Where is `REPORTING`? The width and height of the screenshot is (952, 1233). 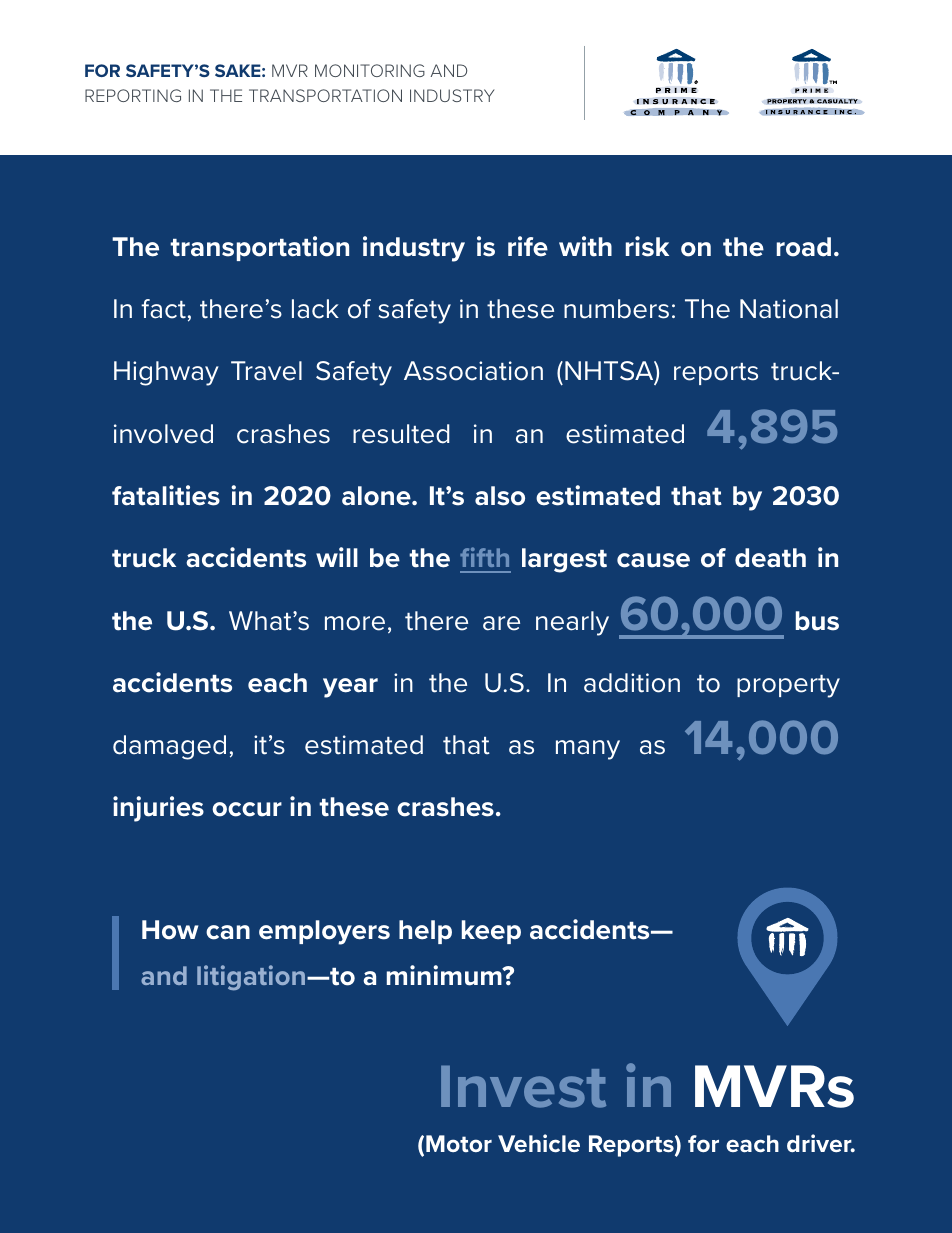
REPORTING is located at coordinates (133, 95).
